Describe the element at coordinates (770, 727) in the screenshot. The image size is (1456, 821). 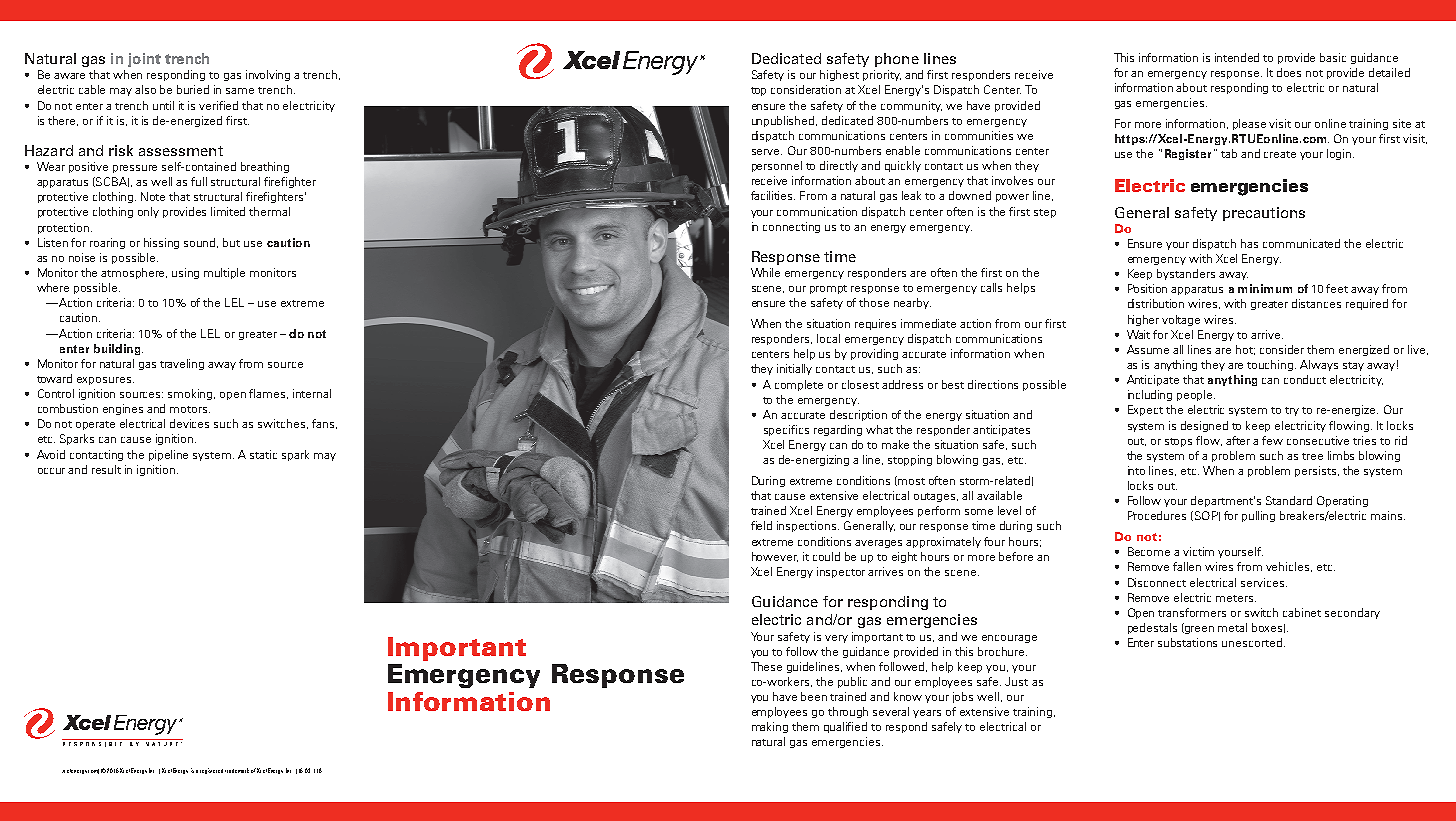
I see `making` at that location.
